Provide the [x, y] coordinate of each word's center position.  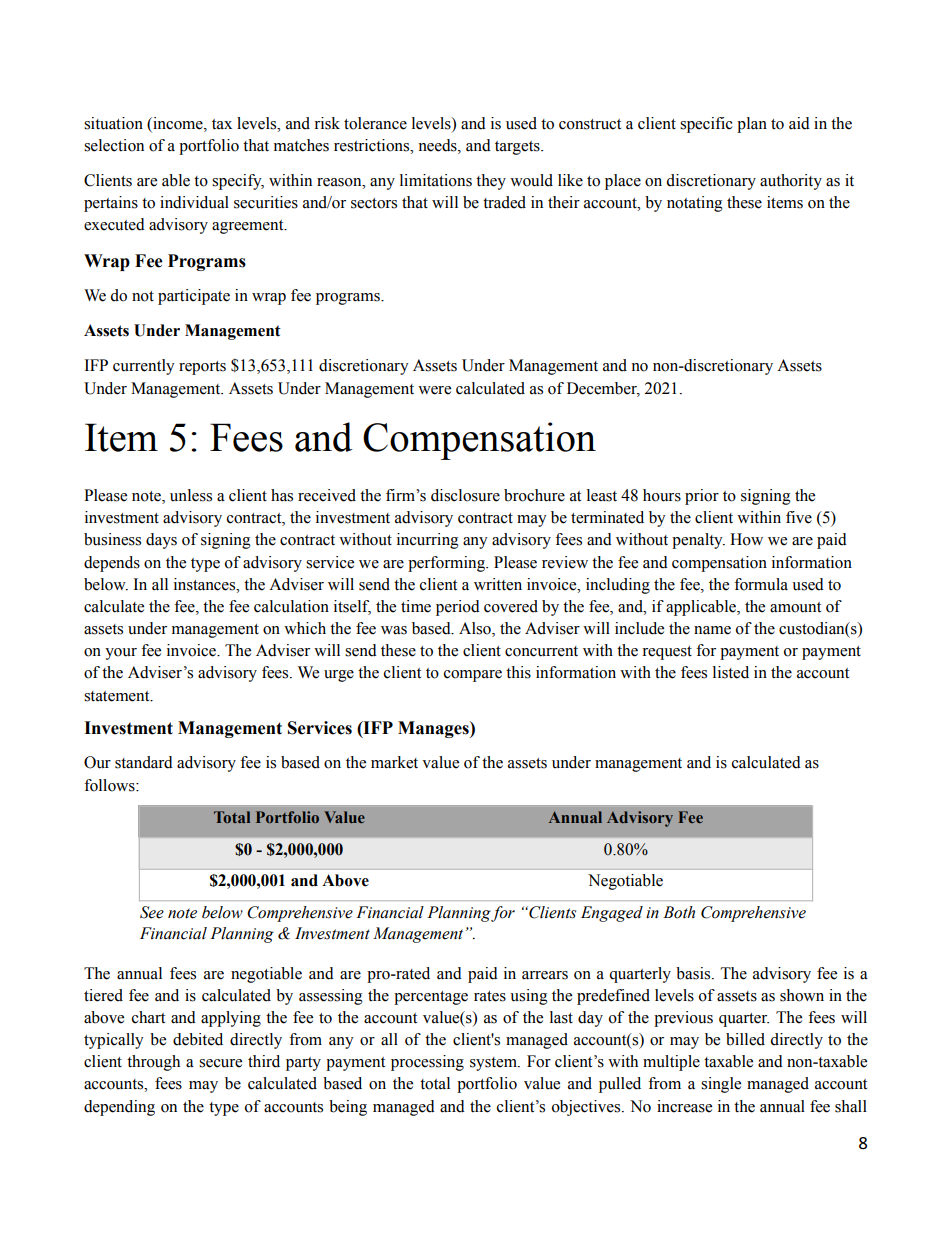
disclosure [465, 495]
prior [702, 497]
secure [220, 1063]
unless [191, 495]
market [394, 762]
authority [791, 182]
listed [731, 672]
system [494, 1064]
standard [144, 762]
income [178, 123]
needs [438, 145]
